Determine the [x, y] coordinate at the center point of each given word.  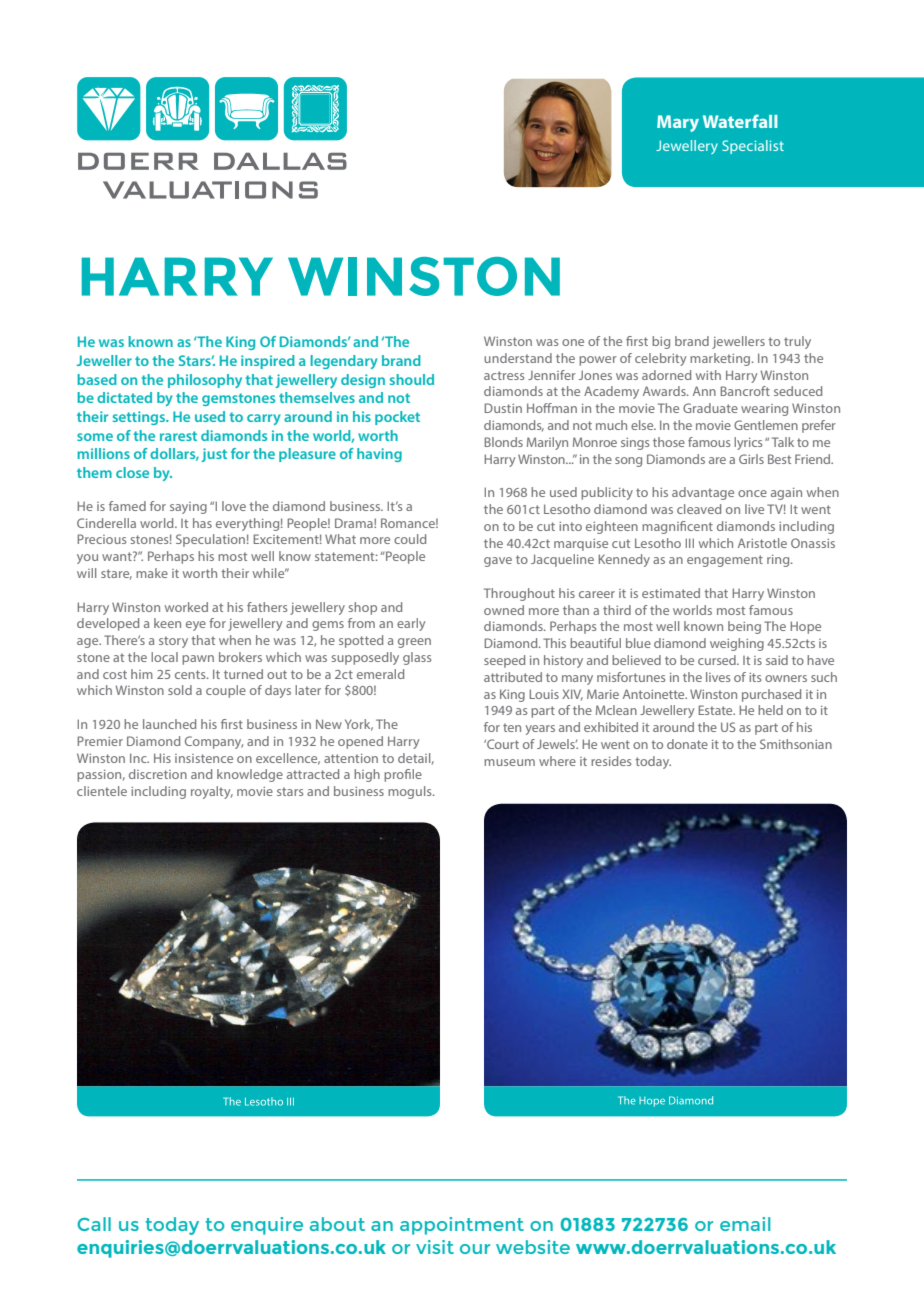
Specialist [753, 147]
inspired [268, 362]
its [755, 677]
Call [94, 1224]
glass [417, 658]
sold [180, 690]
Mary [678, 123]
